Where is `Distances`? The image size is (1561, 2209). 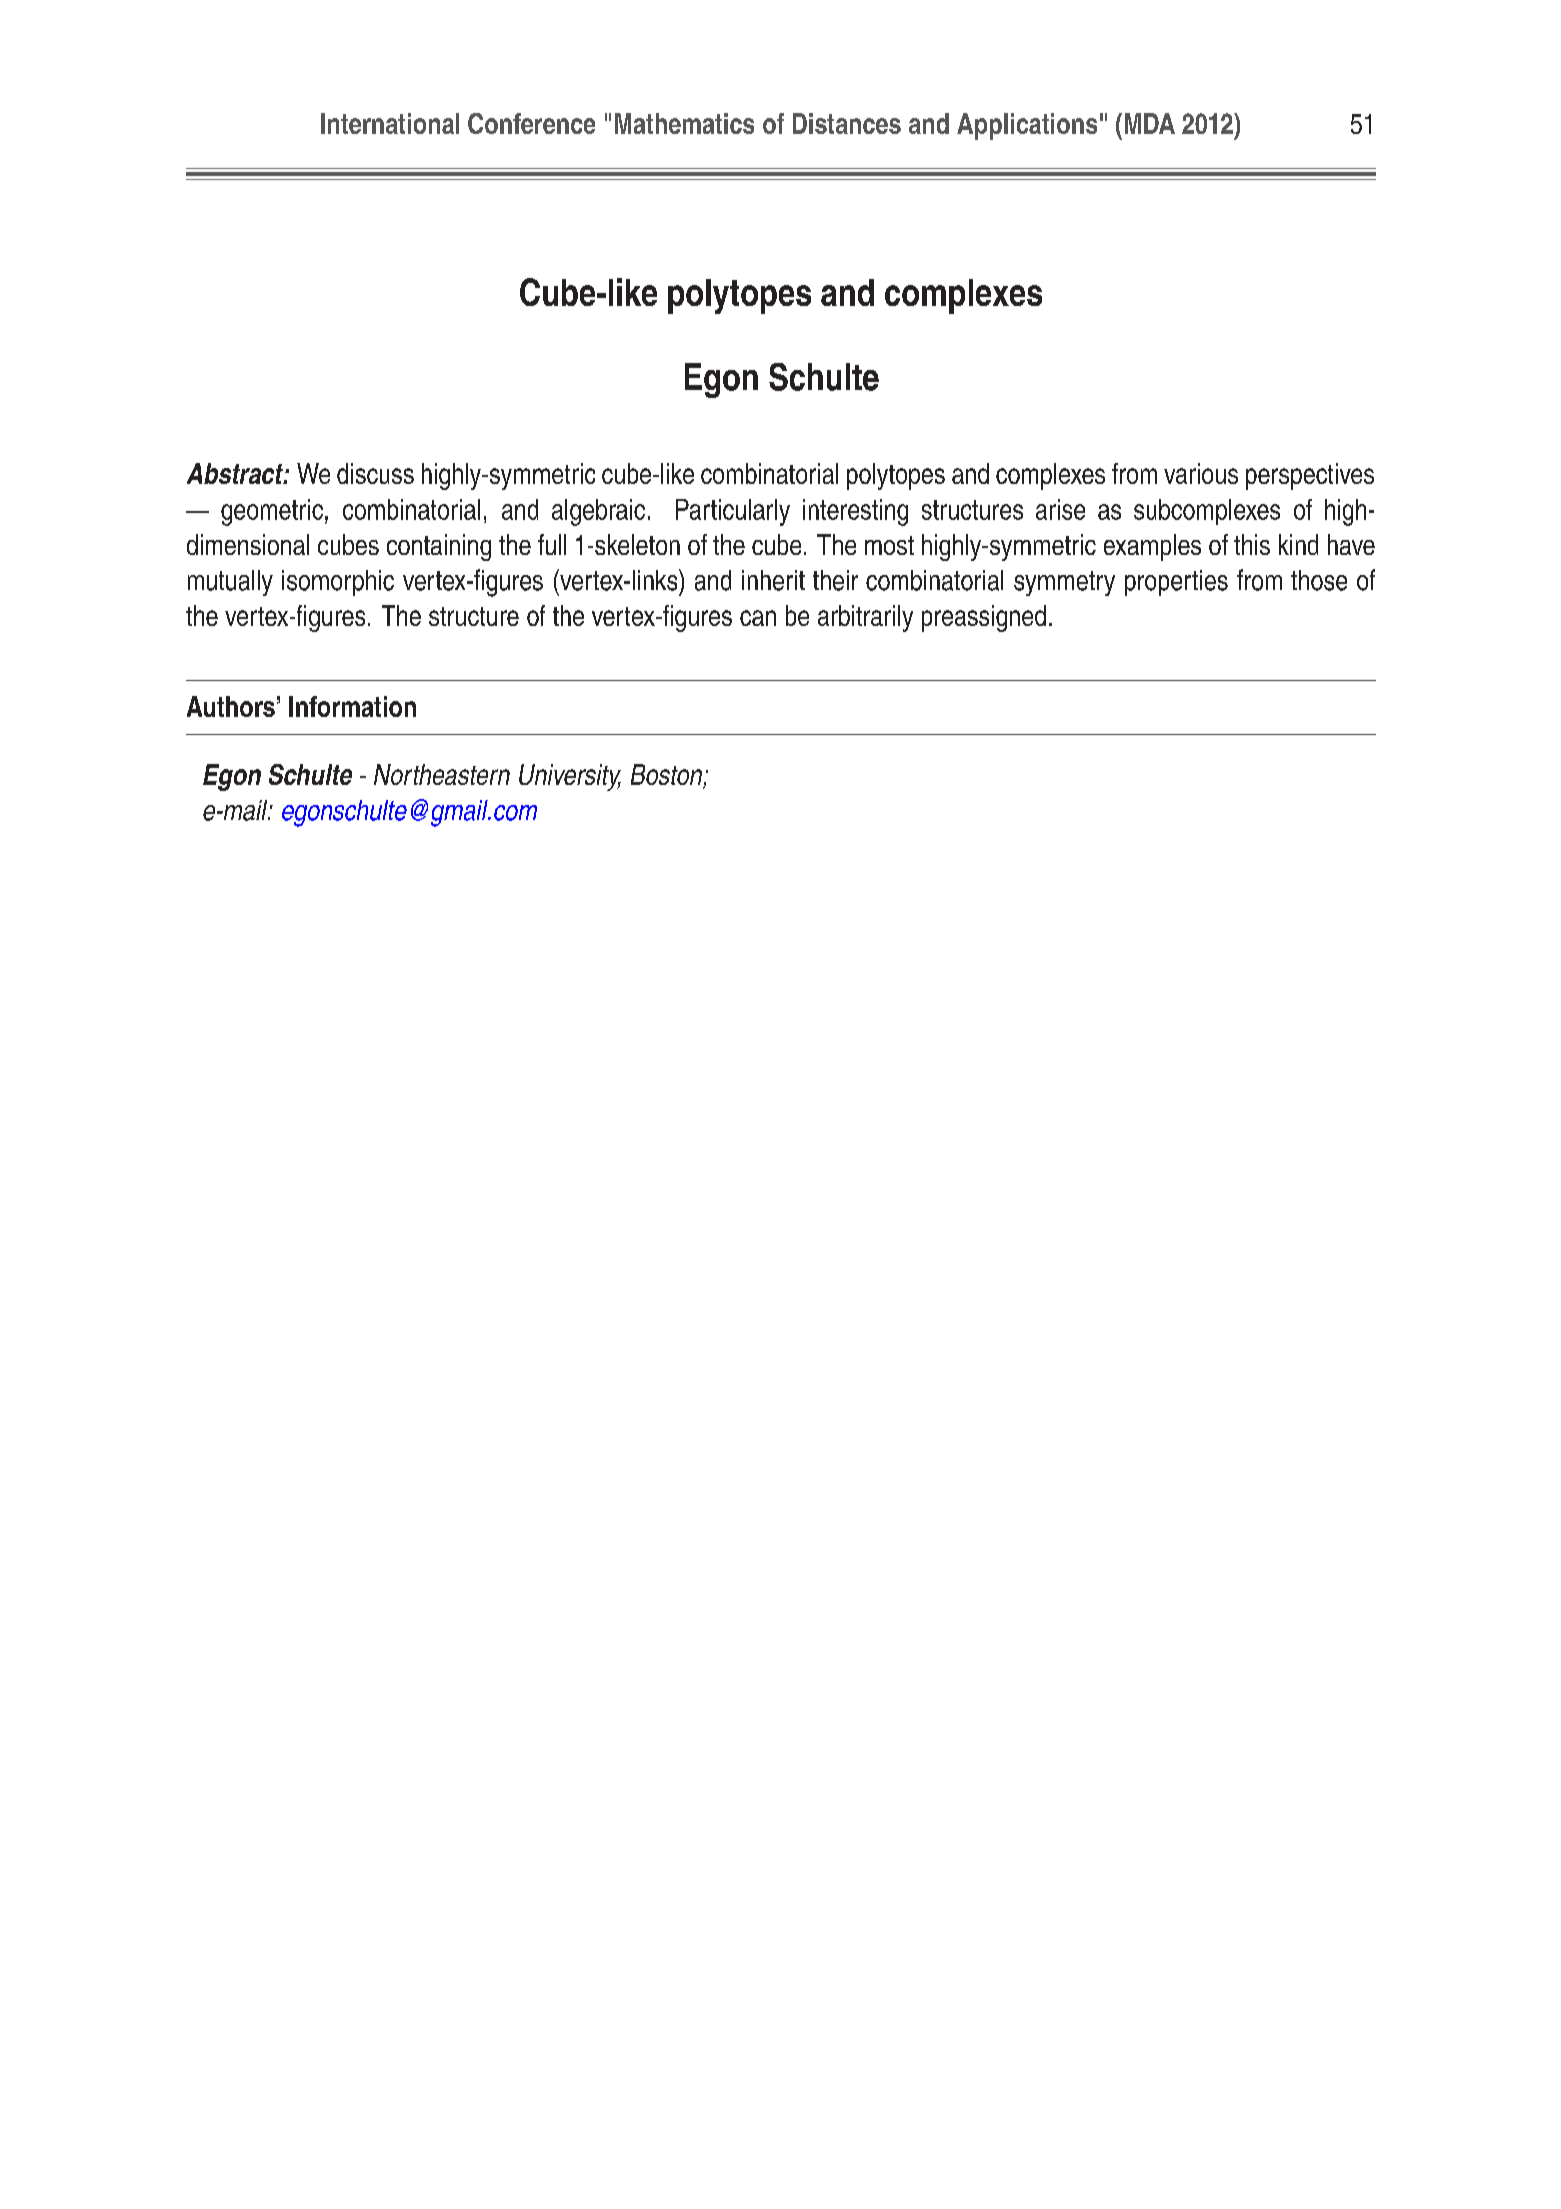
Distances is located at coordinates (847, 123).
